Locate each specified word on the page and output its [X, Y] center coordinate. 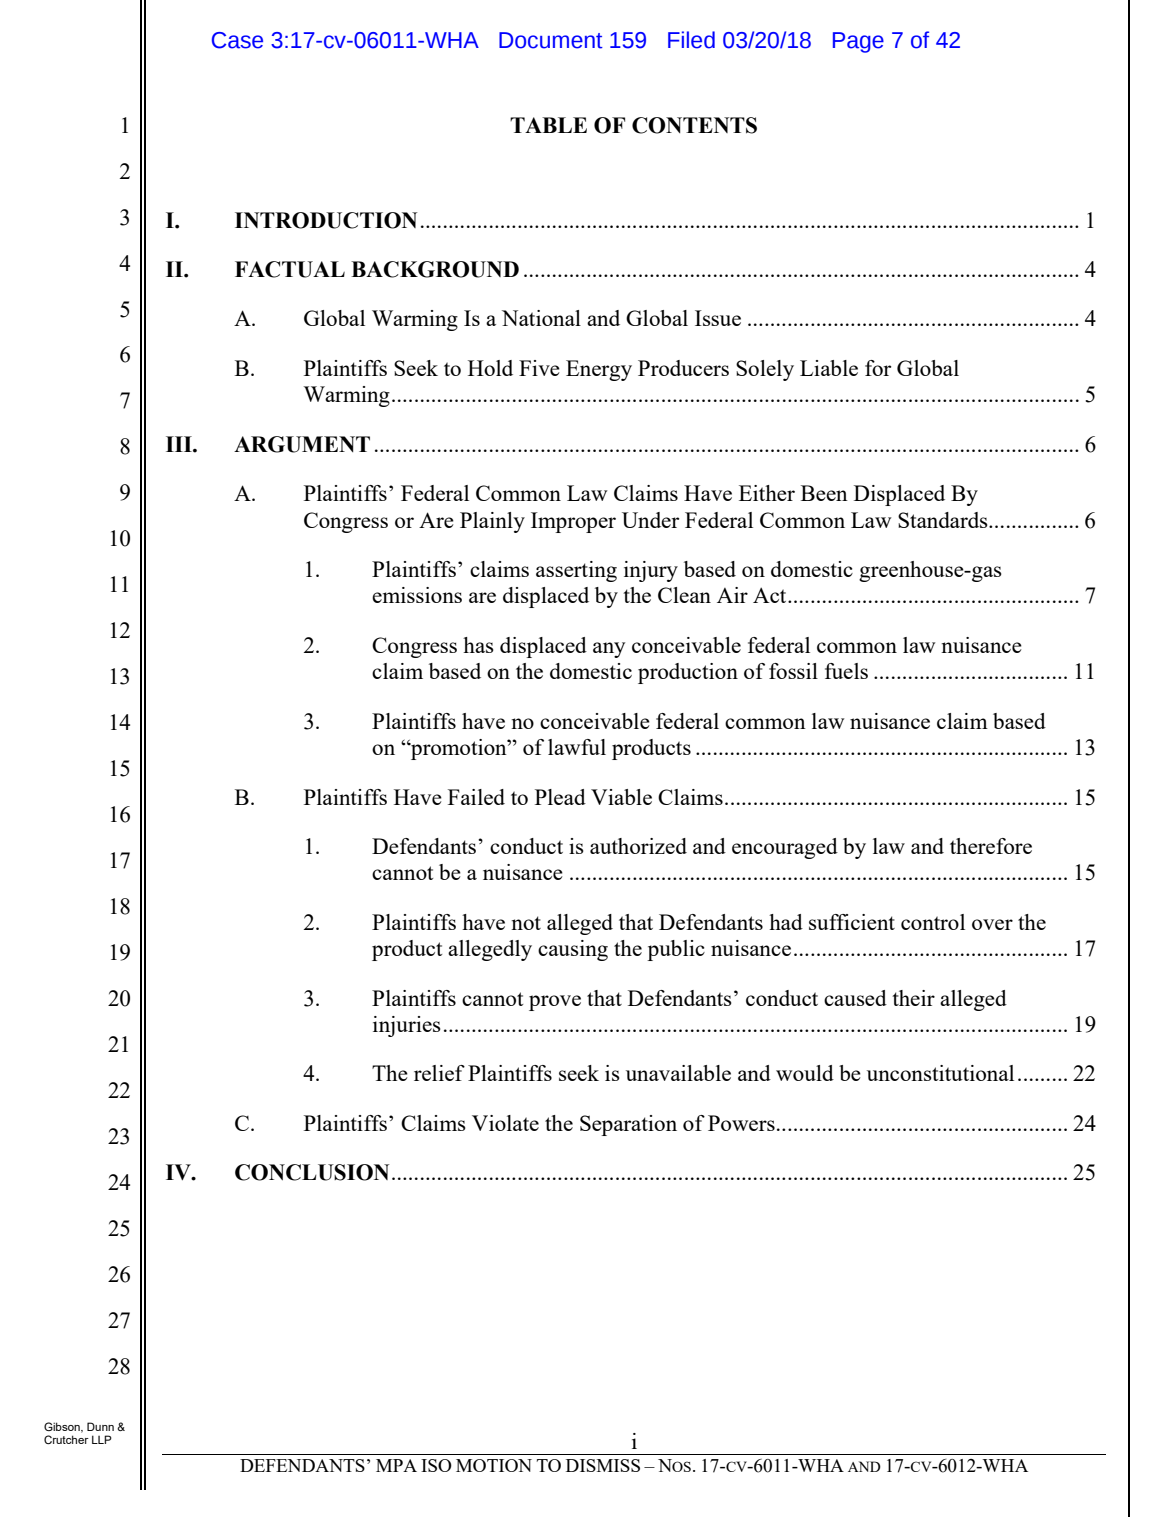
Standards [944, 520]
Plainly [492, 522]
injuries [407, 1026]
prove [555, 1003]
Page [858, 42]
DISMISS [603, 1465]
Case [237, 40]
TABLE [548, 125]
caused [855, 998]
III [180, 444]
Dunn [100, 1426]
